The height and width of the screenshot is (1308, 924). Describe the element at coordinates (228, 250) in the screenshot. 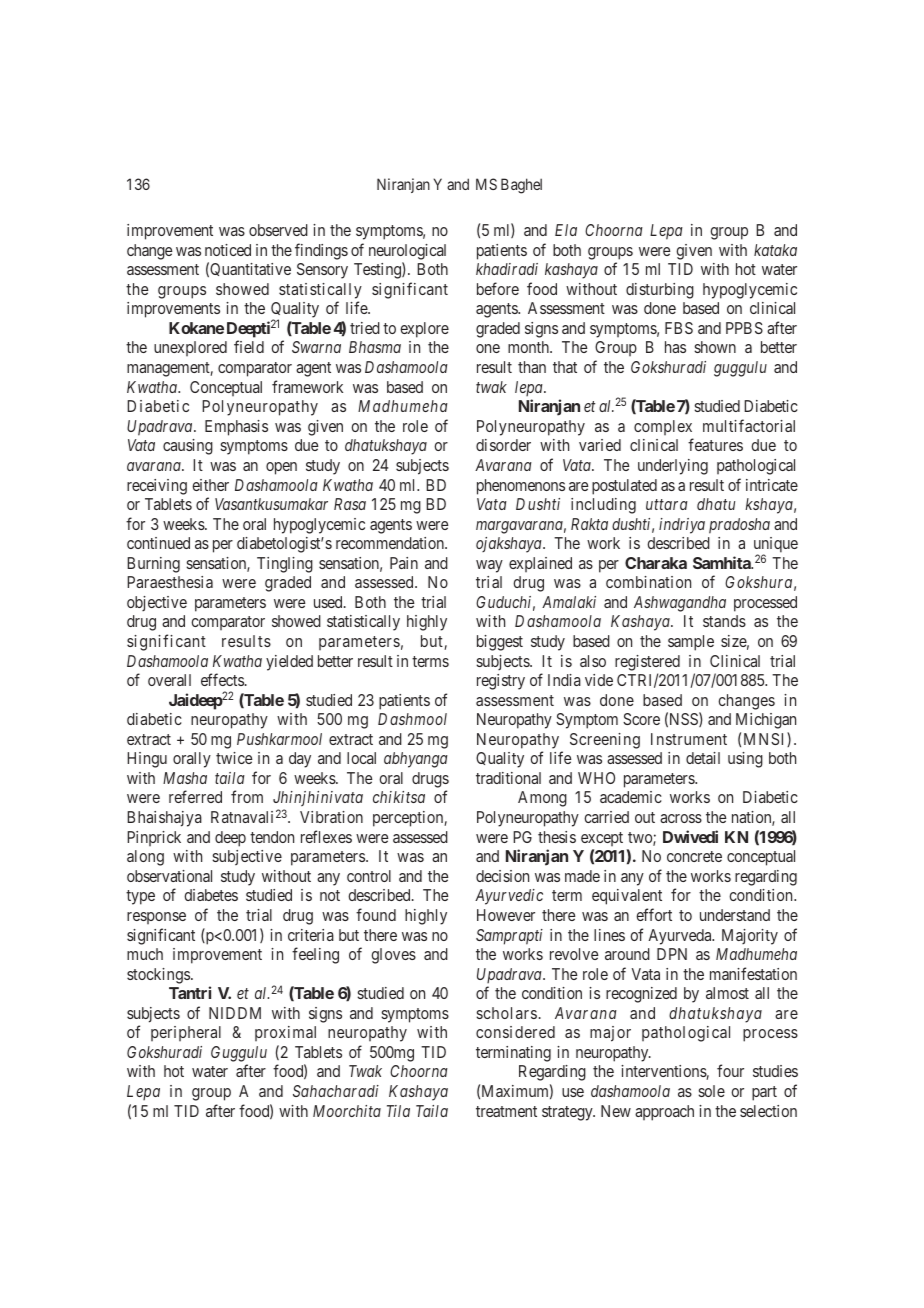

I see `noticed` at that location.
